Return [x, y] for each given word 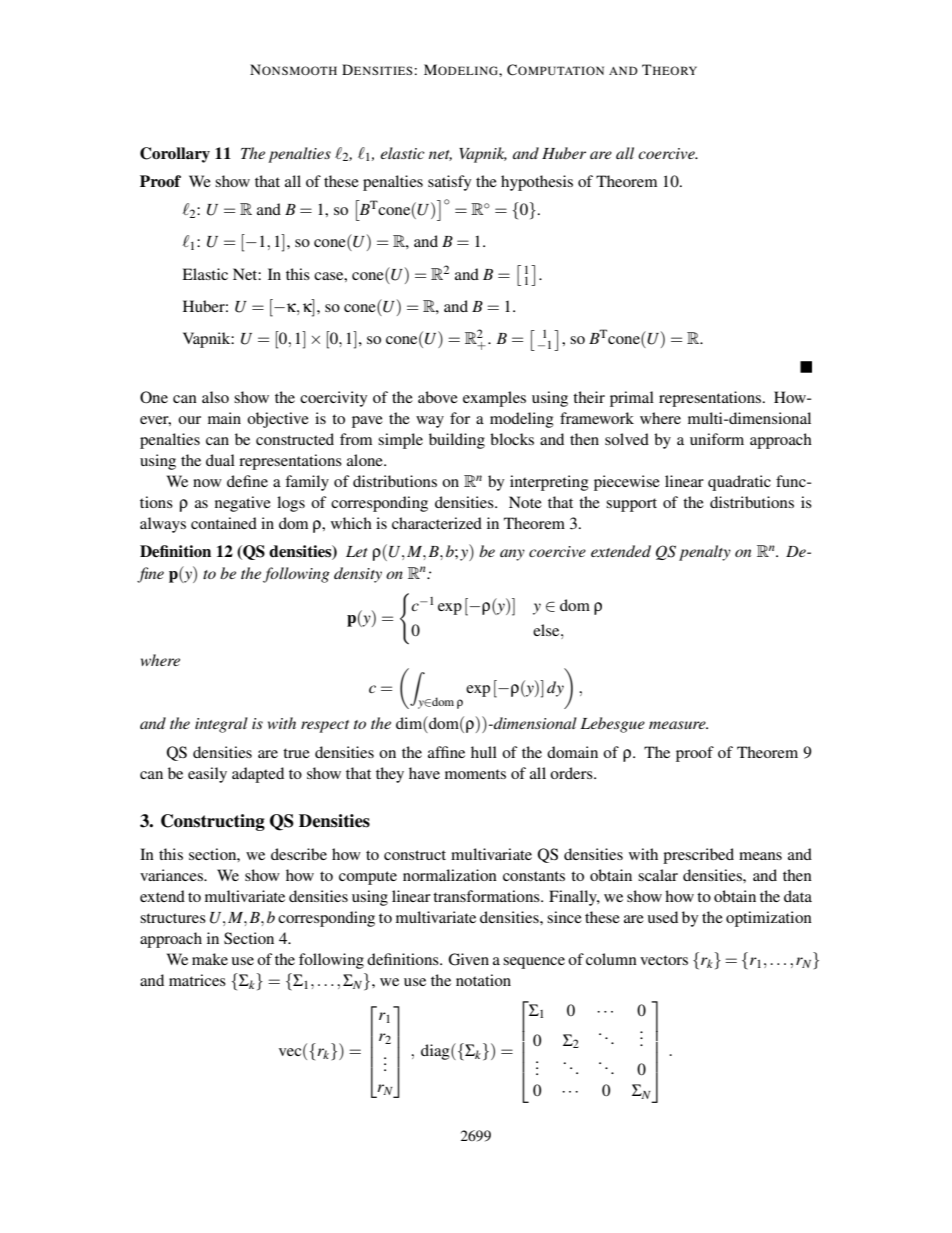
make [210, 959]
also [215, 397]
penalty [705, 553]
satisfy [449, 183]
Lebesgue [612, 725]
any [512, 555]
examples [494, 399]
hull [484, 752]
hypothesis [537, 183]
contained [224, 523]
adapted [258, 775]
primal [632, 399]
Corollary [175, 155]
